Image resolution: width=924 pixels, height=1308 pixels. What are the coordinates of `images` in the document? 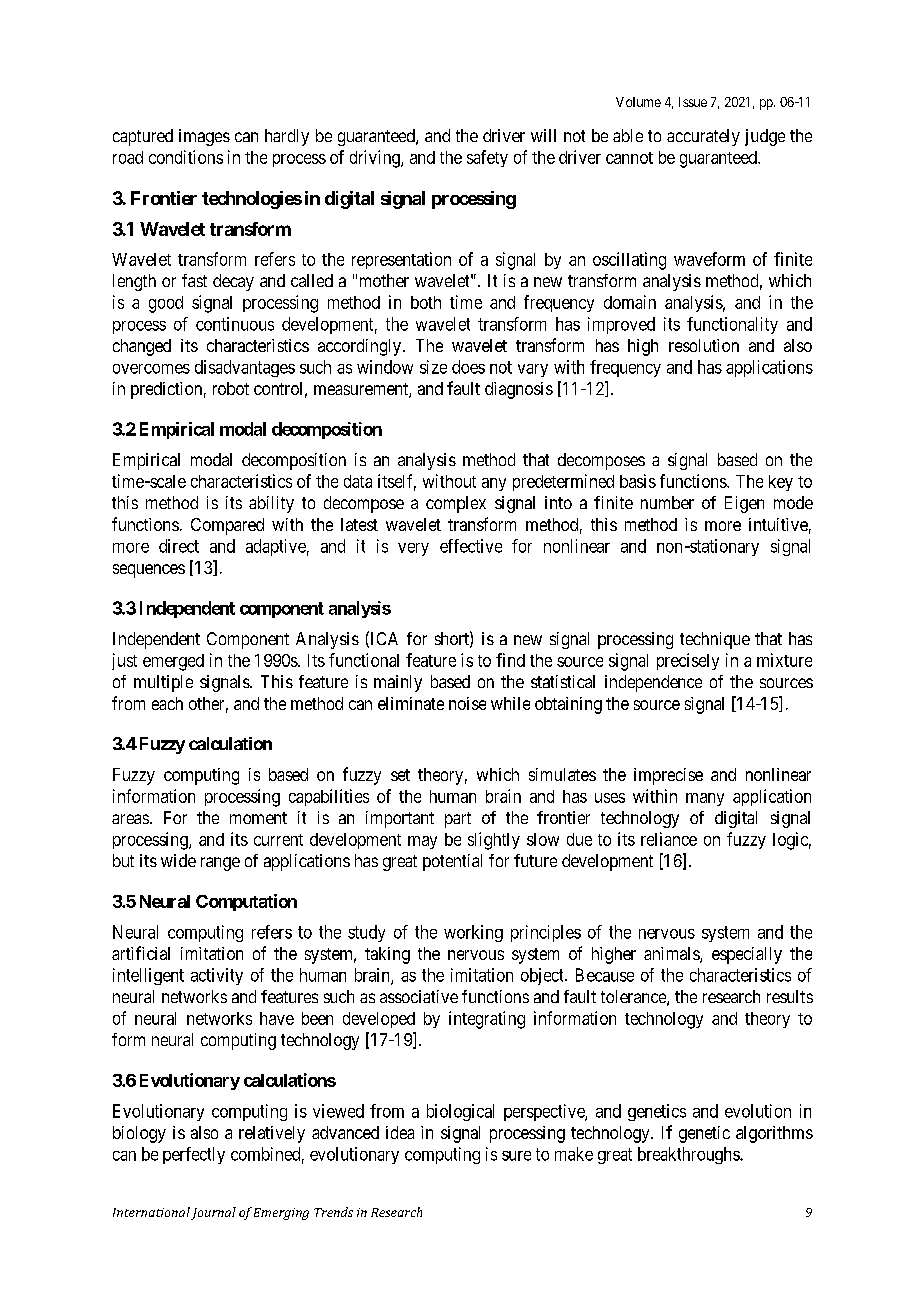 It's located at (204, 137).
